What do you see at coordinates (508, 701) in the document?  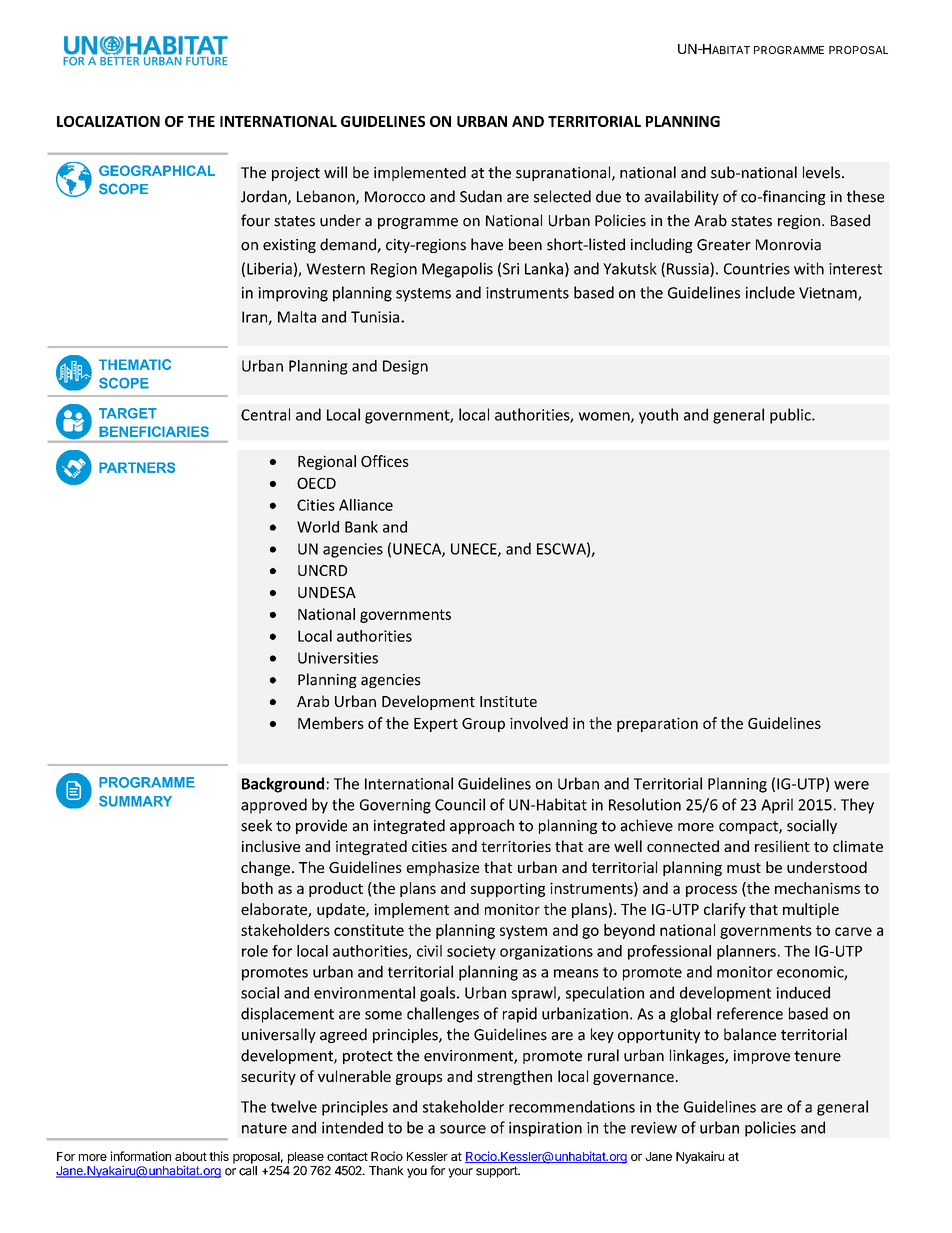 I see `Institute` at bounding box center [508, 701].
